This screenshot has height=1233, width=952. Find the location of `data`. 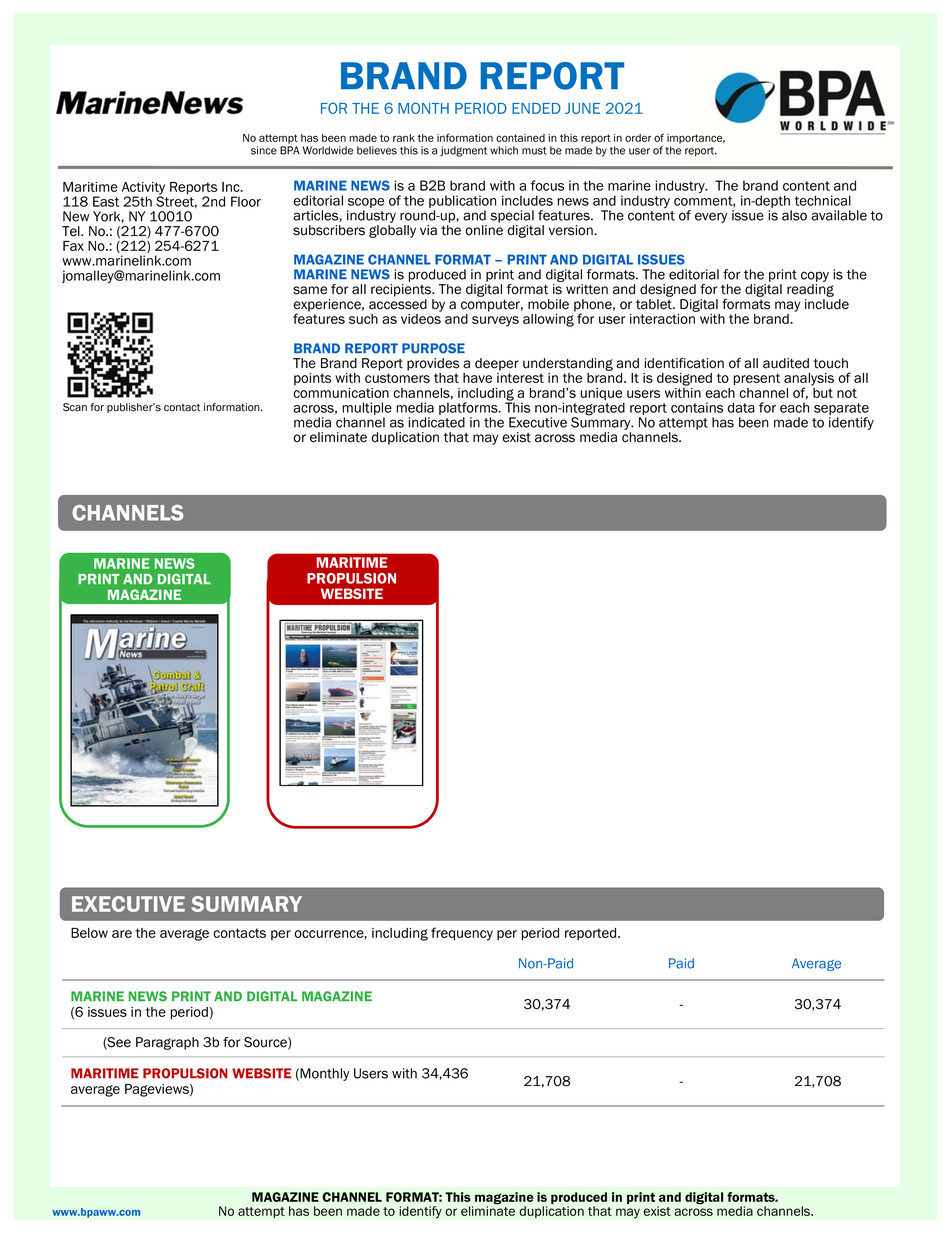

data is located at coordinates (741, 407).
